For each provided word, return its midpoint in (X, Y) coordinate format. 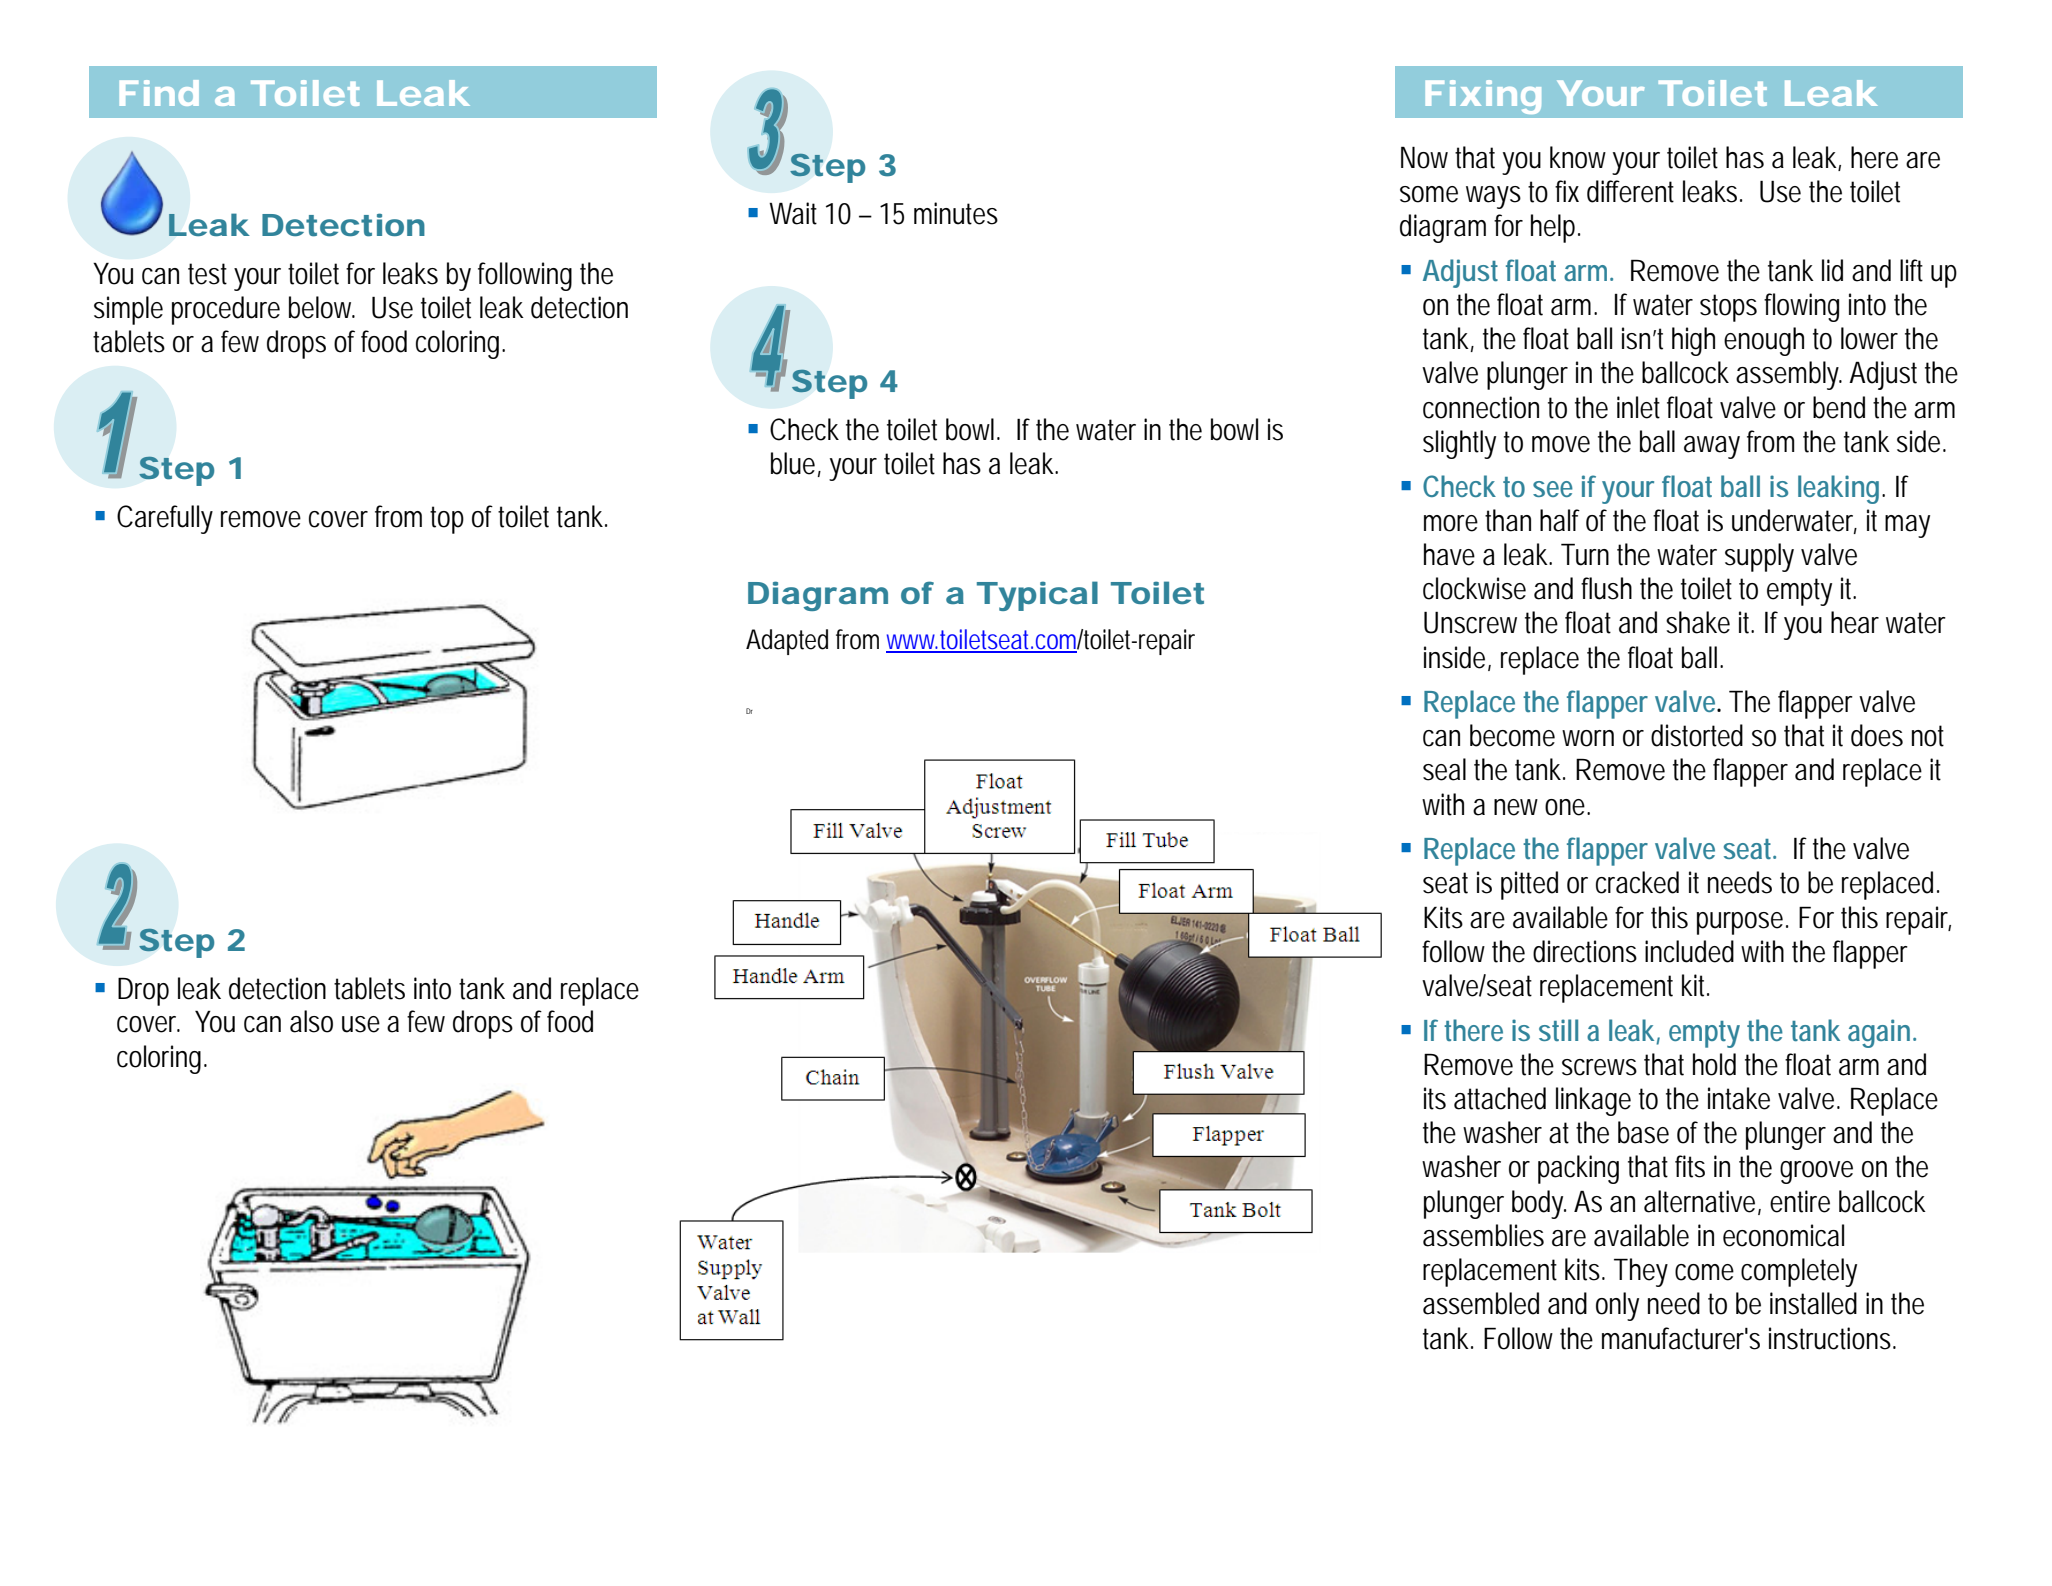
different (1630, 191)
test (207, 274)
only (1617, 1306)
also (311, 1021)
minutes (956, 213)
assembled (1481, 1303)
